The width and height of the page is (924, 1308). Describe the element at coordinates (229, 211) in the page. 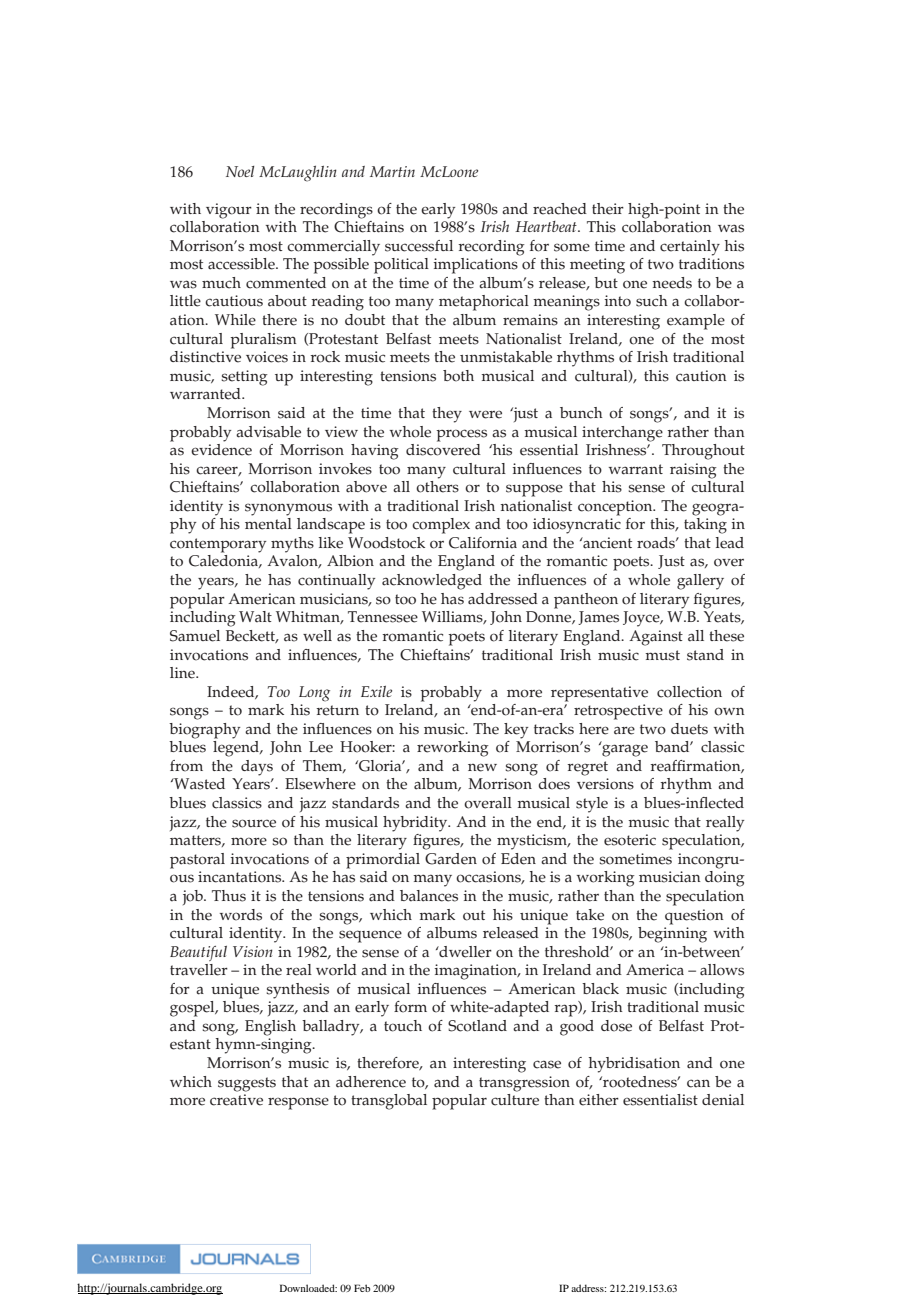

I see `vigour` at that location.
